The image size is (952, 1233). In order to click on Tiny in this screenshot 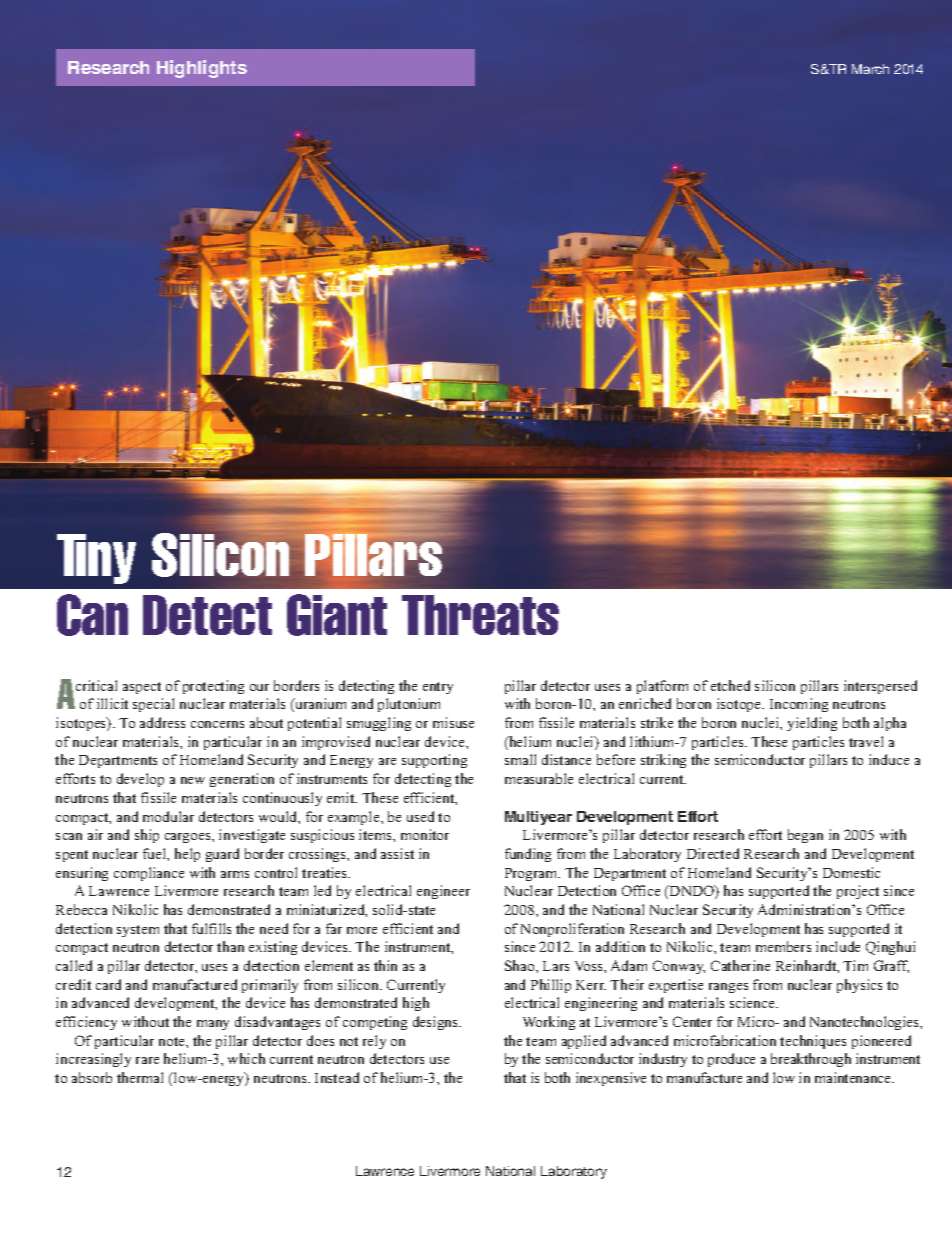, I will do `click(96, 559)`.
